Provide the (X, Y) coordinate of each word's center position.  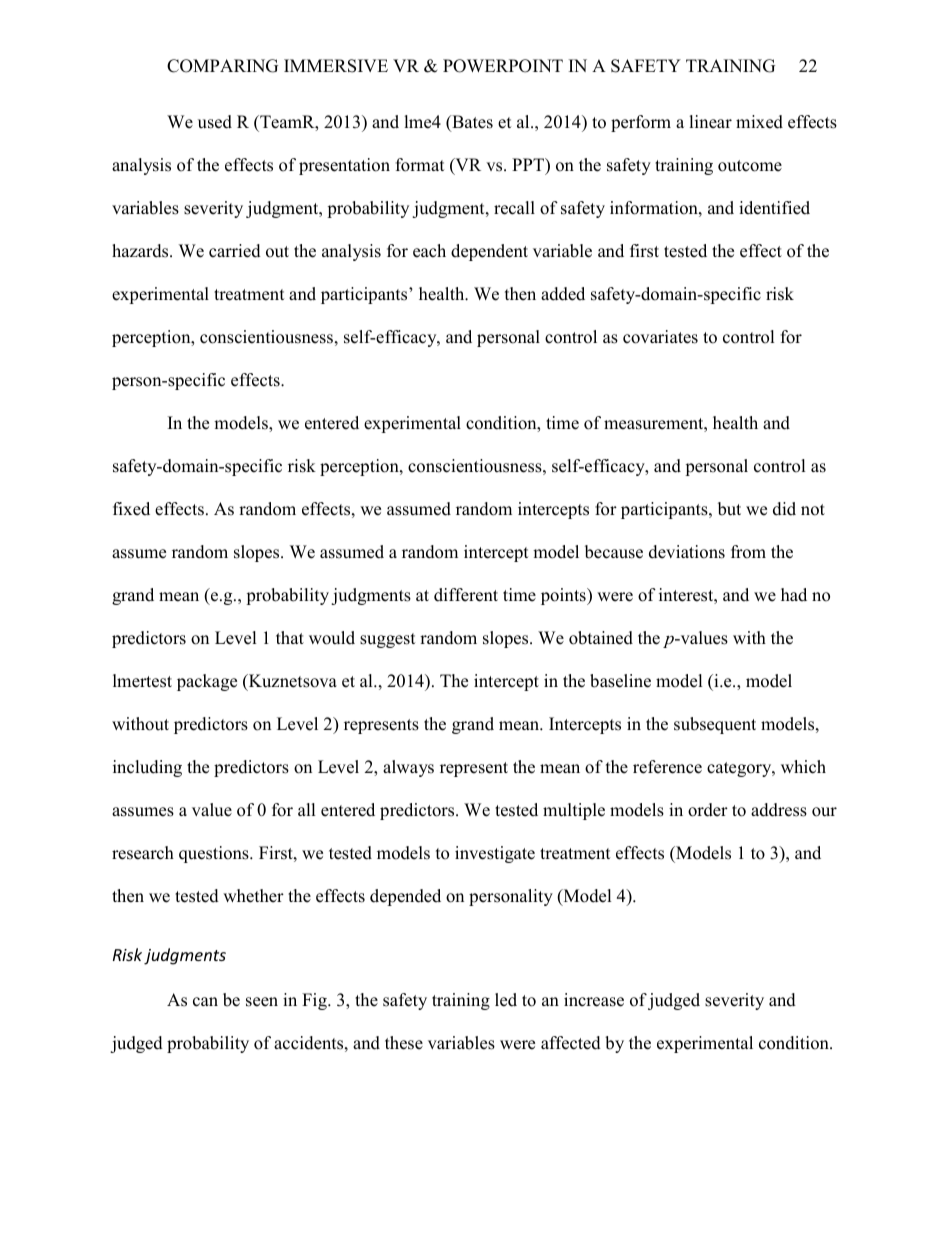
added (563, 294)
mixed (759, 122)
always (408, 768)
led (506, 1000)
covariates (660, 337)
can (205, 1002)
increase (594, 1000)
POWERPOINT (503, 66)
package (207, 682)
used (215, 122)
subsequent (715, 725)
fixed (131, 509)
